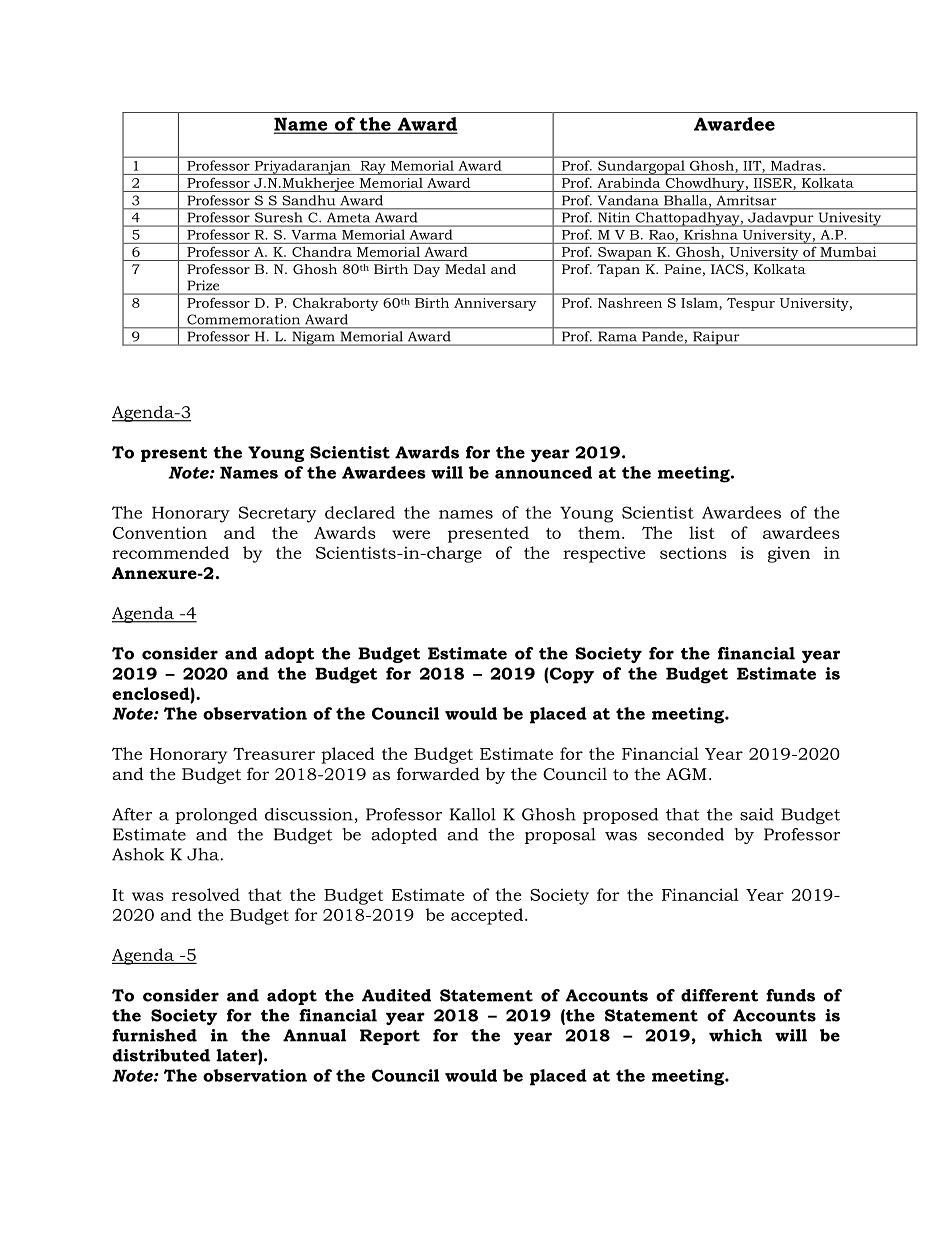  Describe the element at coordinates (682, 269) in the image. I see `Paine` at that location.
